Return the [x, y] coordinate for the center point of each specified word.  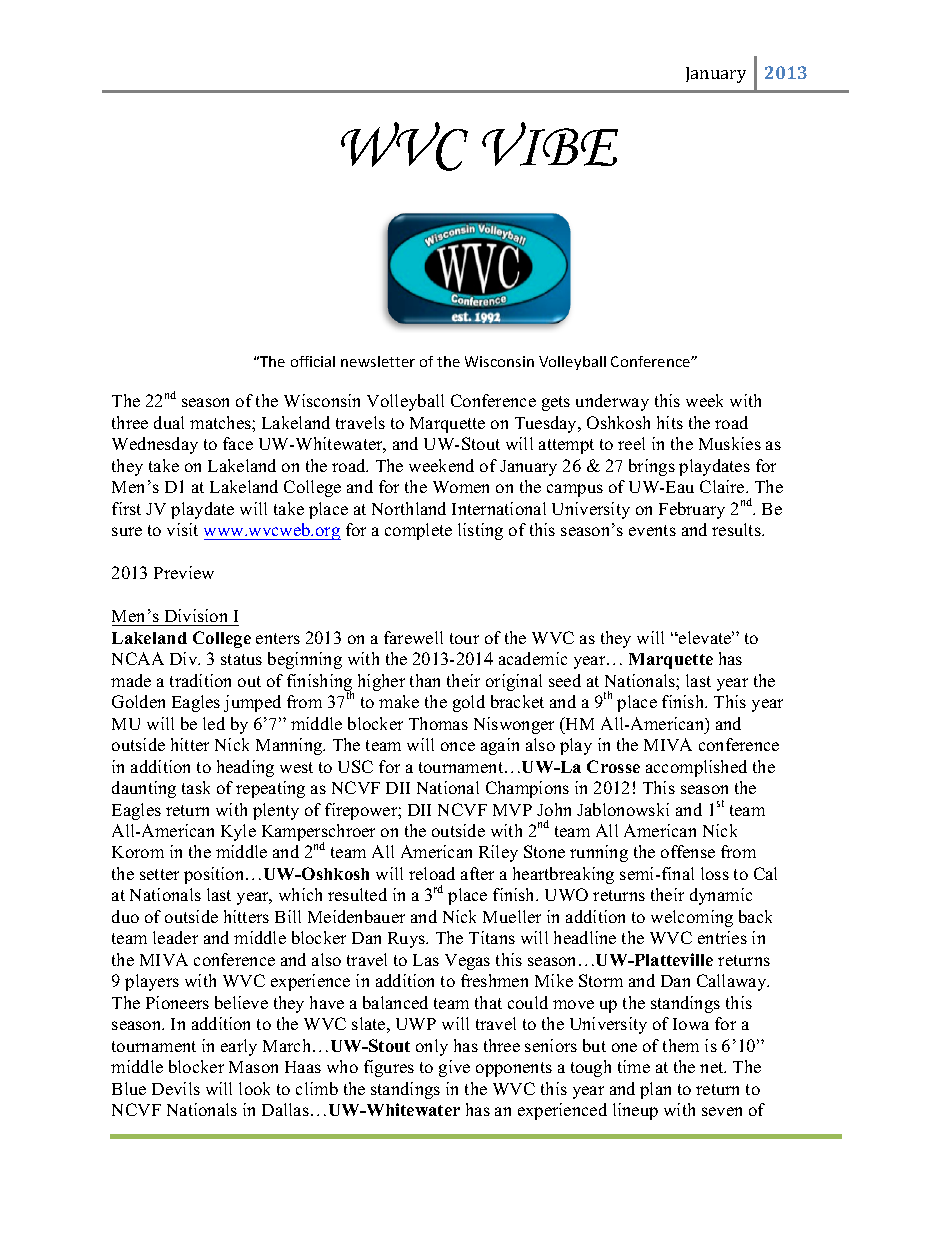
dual [169, 422]
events [652, 530]
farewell [413, 637]
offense [688, 851]
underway [612, 402]
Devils [176, 1088]
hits [670, 422]
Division [196, 615]
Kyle [238, 832]
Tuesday [547, 424]
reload [432, 873]
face [238, 443]
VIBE [550, 144]
